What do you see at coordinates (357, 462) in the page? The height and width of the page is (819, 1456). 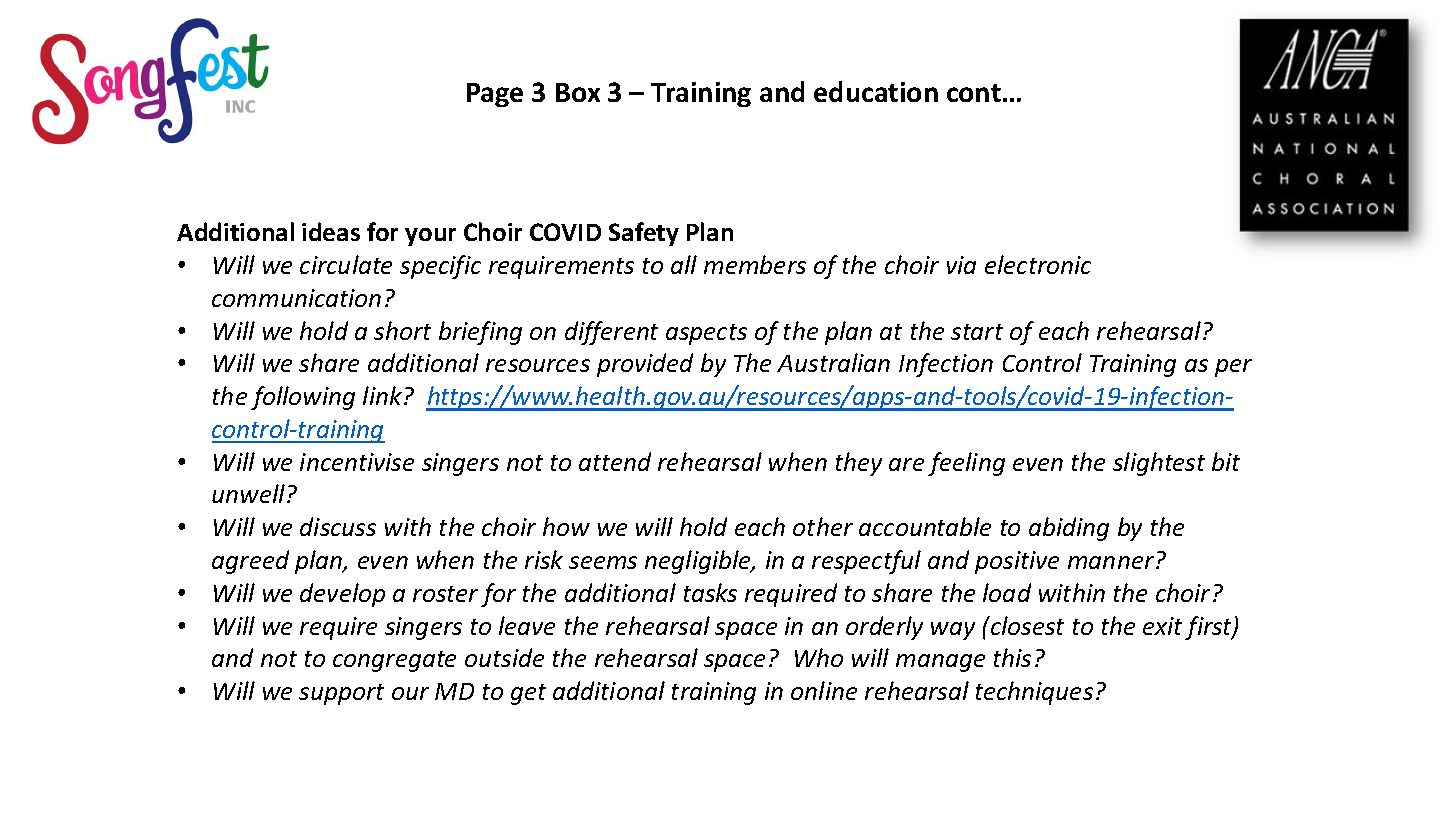 I see `incentivise` at bounding box center [357, 462].
